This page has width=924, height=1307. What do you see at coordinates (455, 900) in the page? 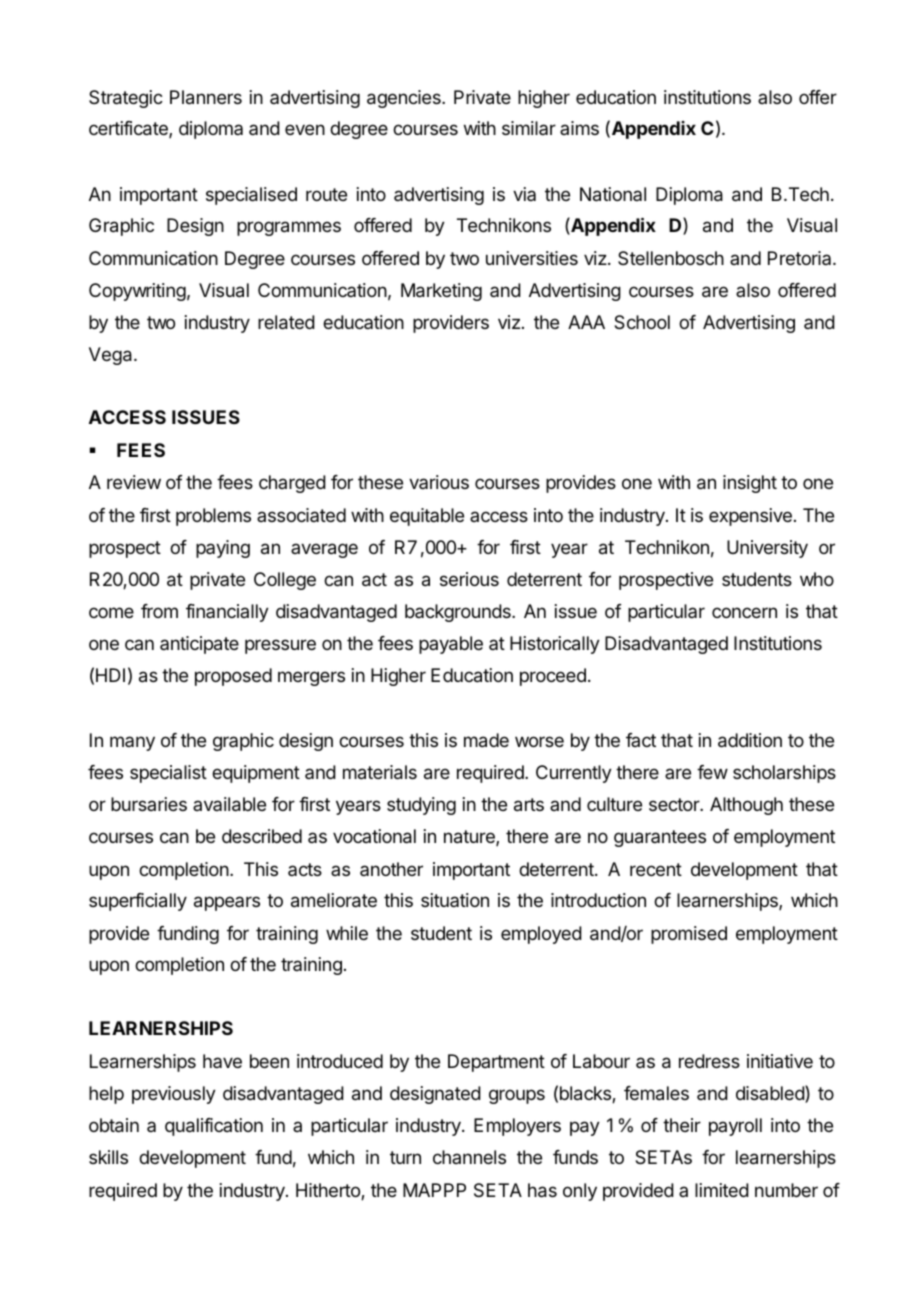
I see `situation` at bounding box center [455, 900].
